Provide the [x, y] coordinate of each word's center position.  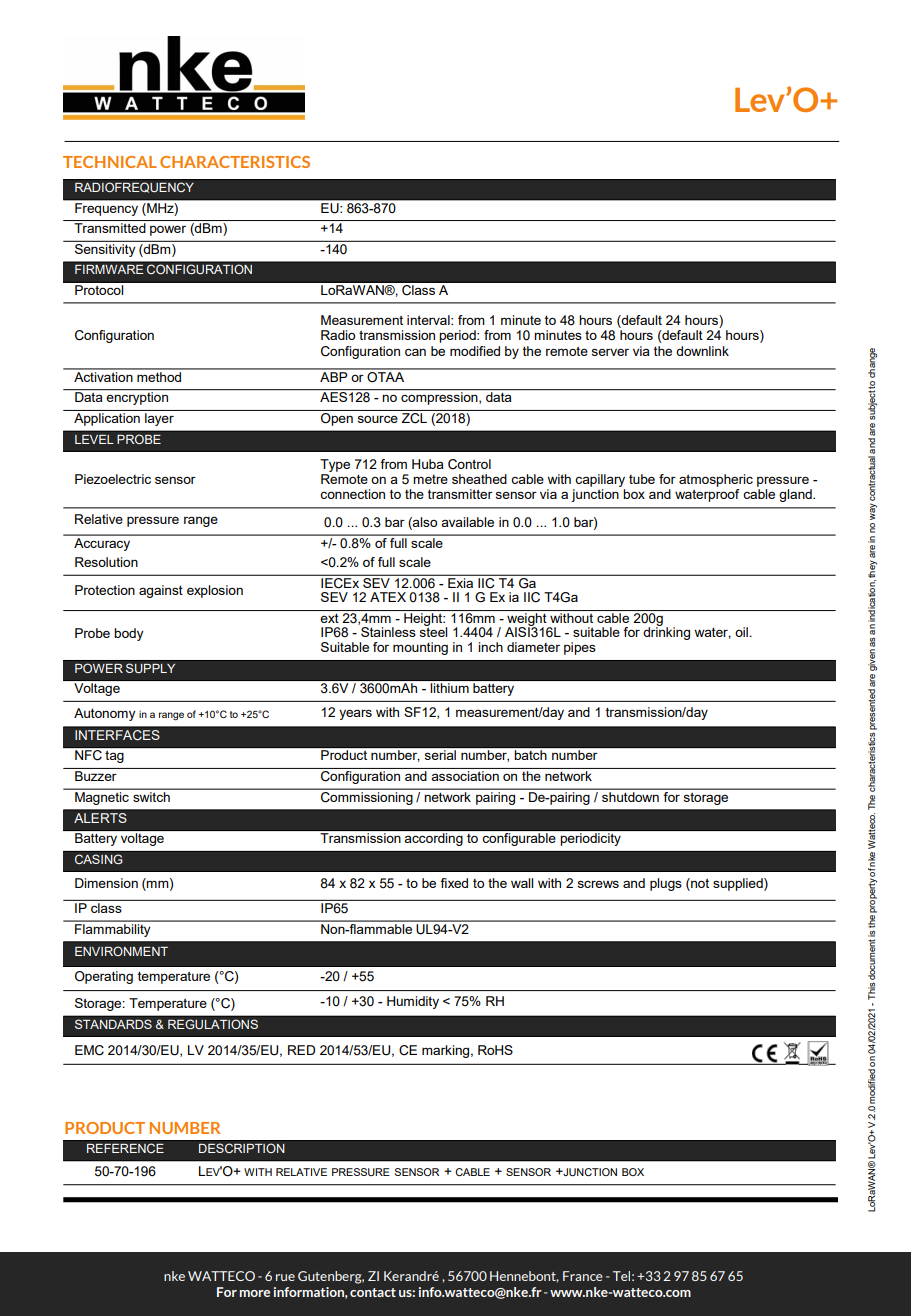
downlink [702, 351]
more [255, 1293]
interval [429, 320]
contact [373, 1292]
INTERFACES [117, 733]
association [465, 776]
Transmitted [110, 228]
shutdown [630, 797]
